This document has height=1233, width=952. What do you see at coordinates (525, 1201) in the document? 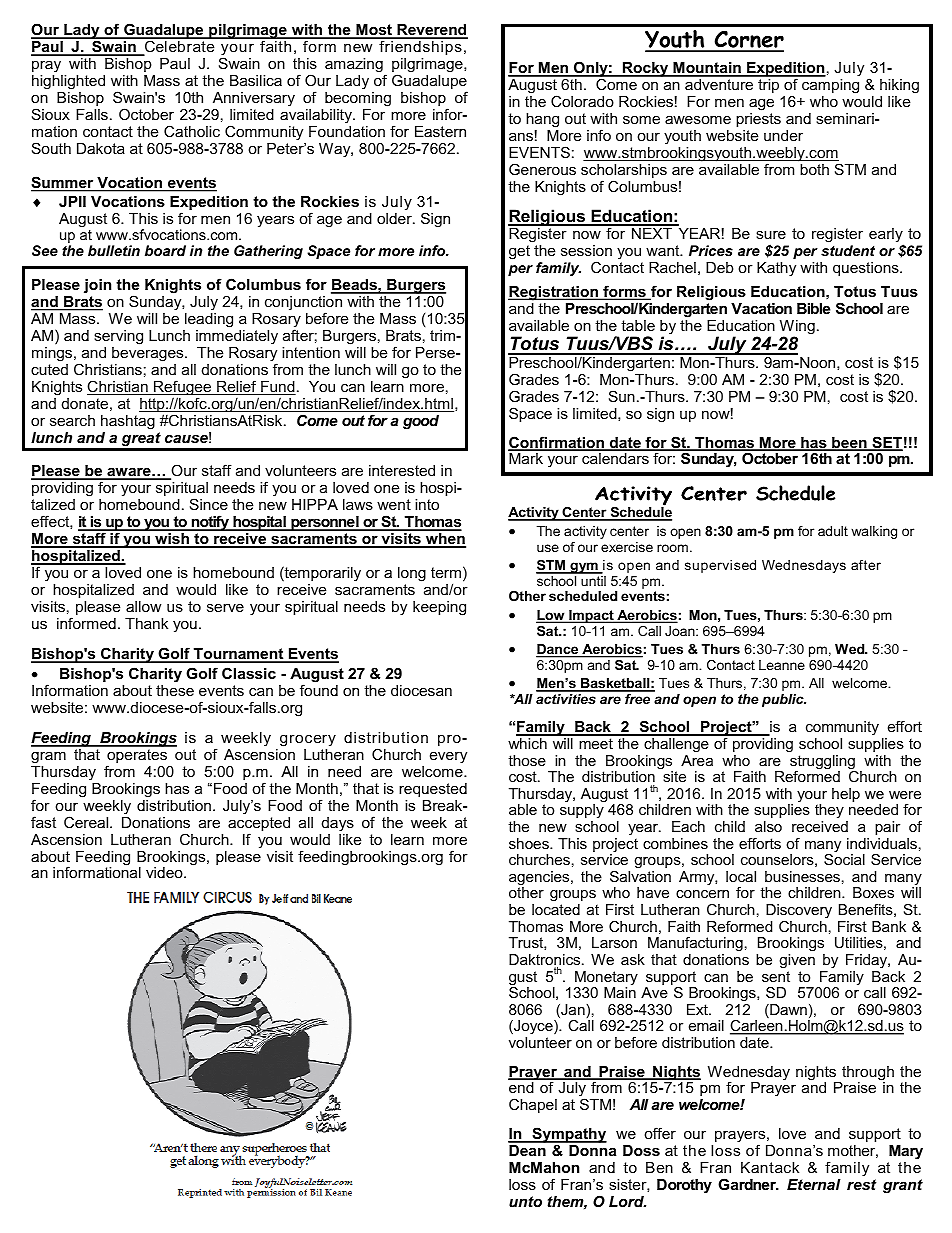
I see `unto` at bounding box center [525, 1201].
